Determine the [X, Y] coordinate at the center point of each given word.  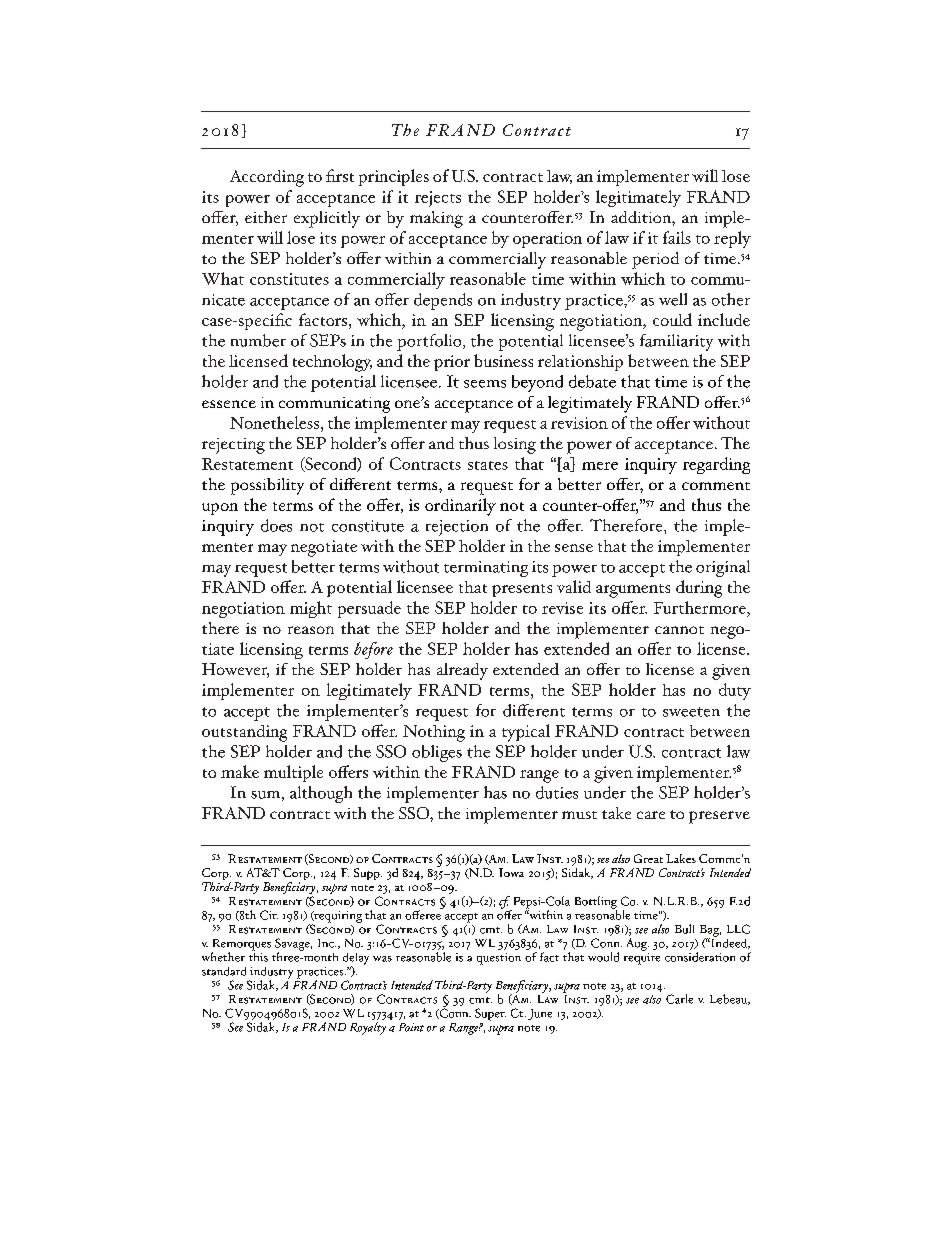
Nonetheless [276, 422]
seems [485, 384]
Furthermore [701, 607]
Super [490, 1014]
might [311, 609]
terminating [486, 569]
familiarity [676, 342]
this [258, 956]
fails [677, 237]
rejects [438, 199]
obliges [437, 753]
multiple [293, 773]
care [651, 815]
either [266, 217]
